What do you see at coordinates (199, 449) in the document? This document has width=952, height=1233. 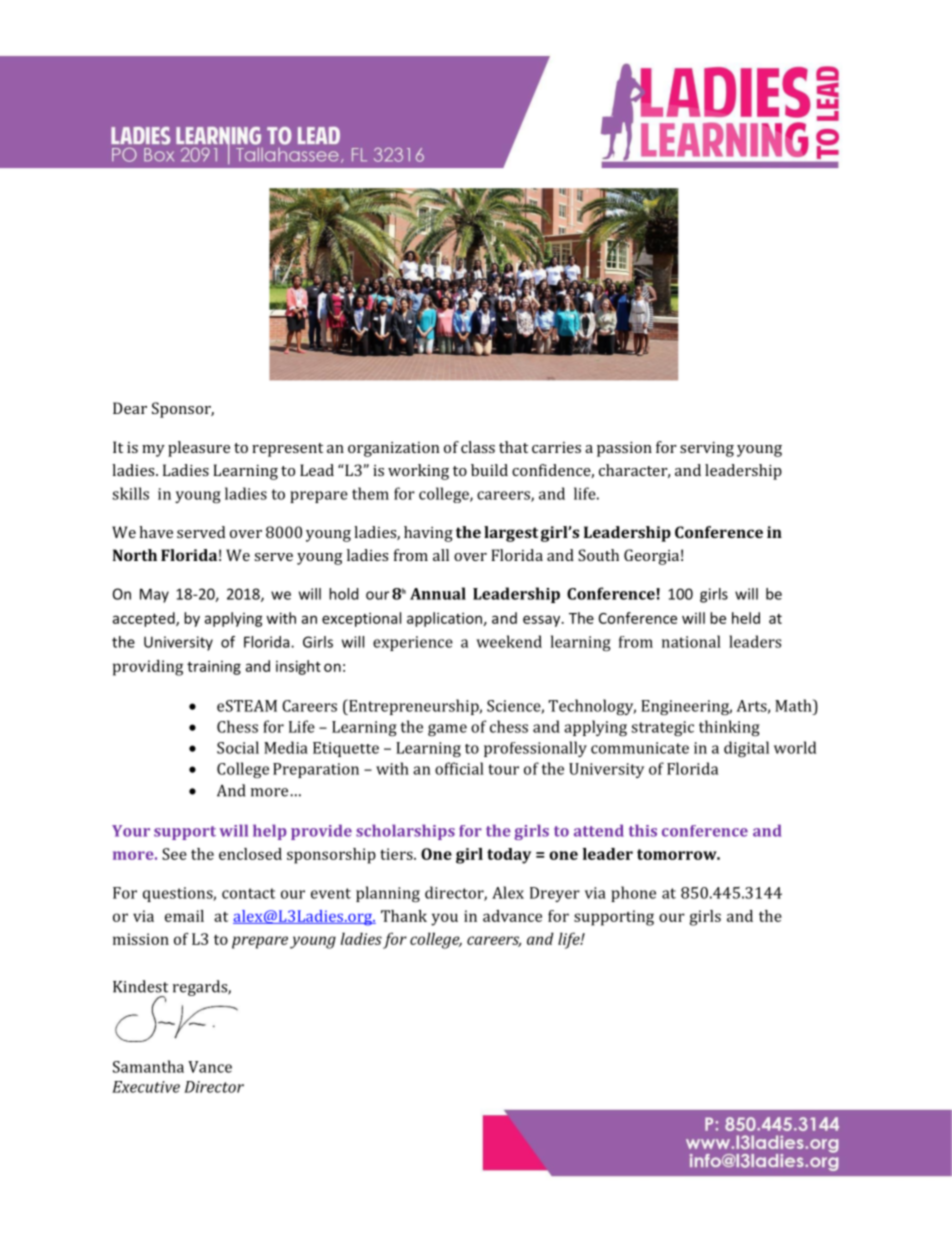 I see `pleasure` at bounding box center [199, 449].
